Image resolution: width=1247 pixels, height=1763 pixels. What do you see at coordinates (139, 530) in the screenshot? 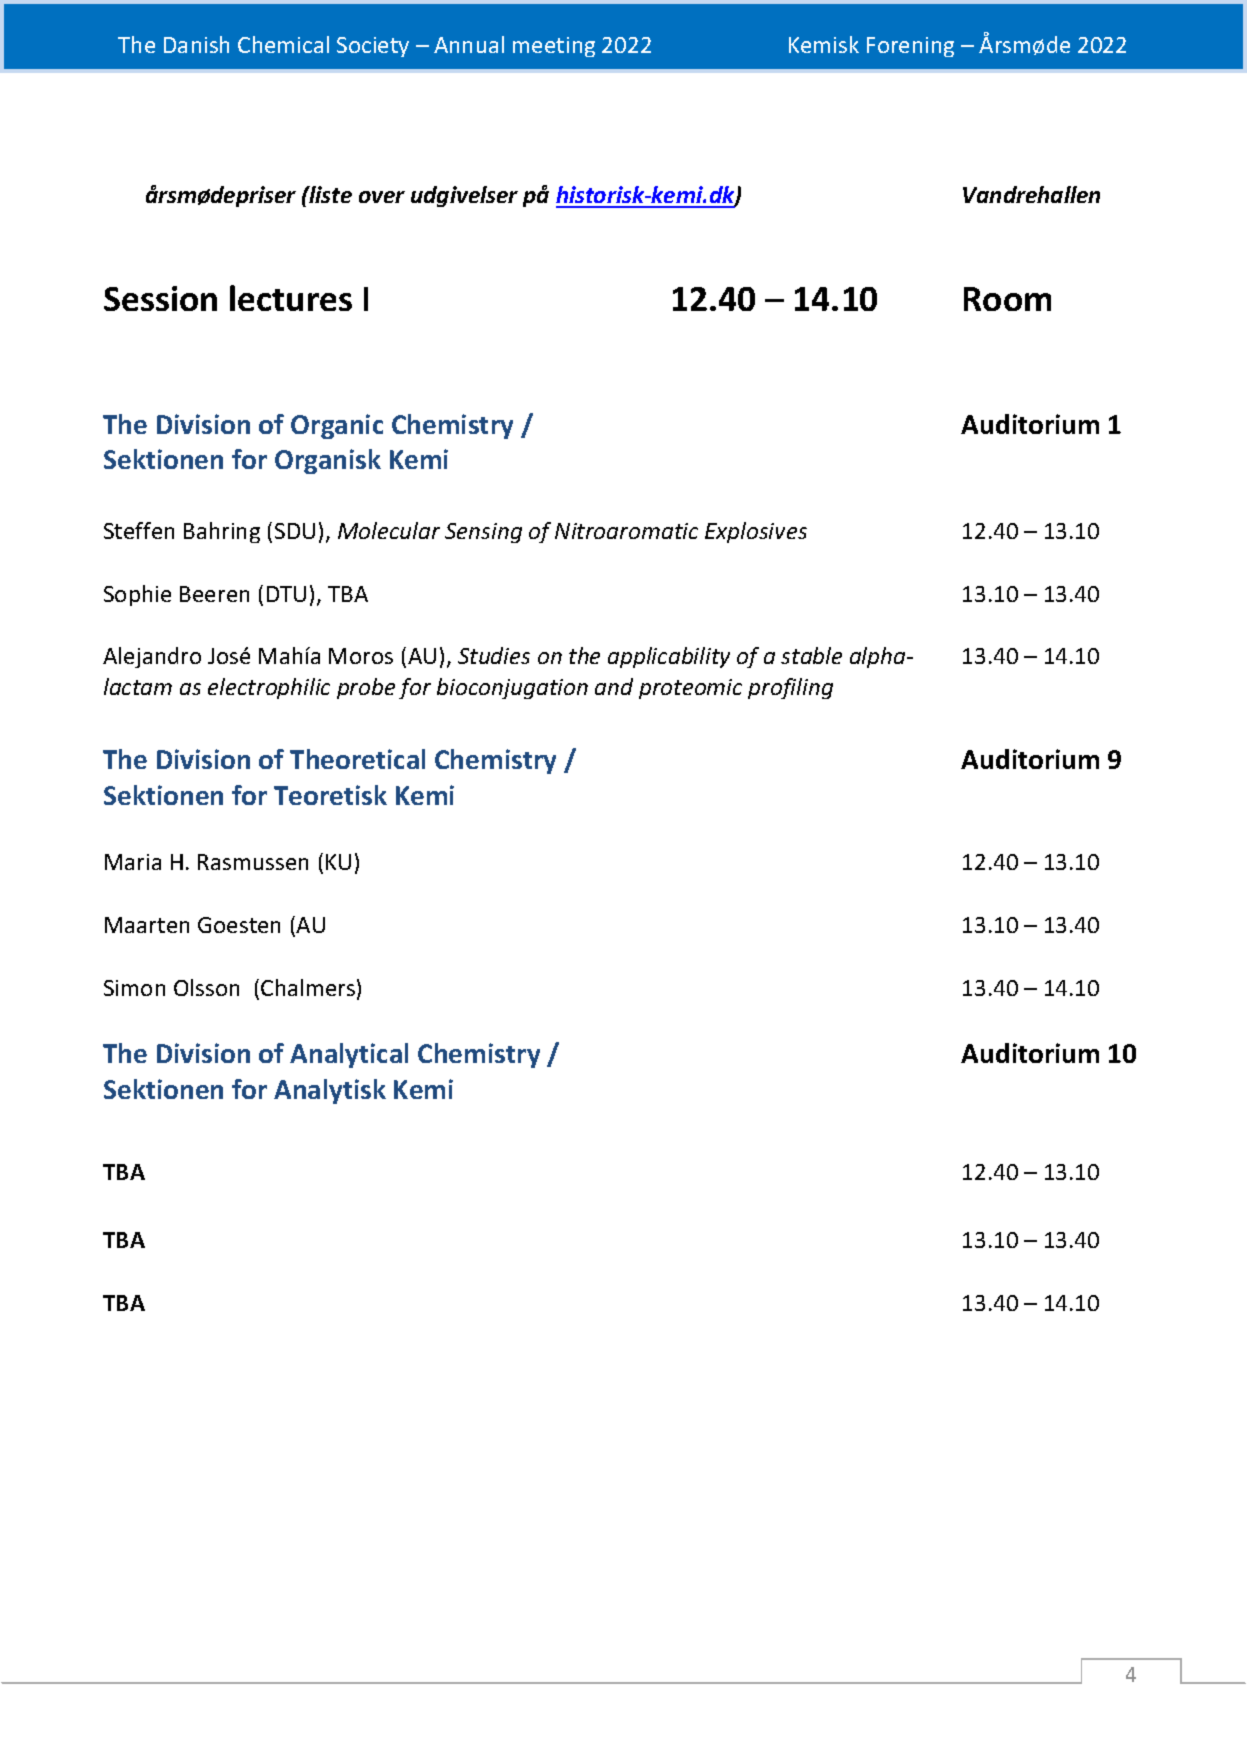
I see `Steffen` at bounding box center [139, 530].
